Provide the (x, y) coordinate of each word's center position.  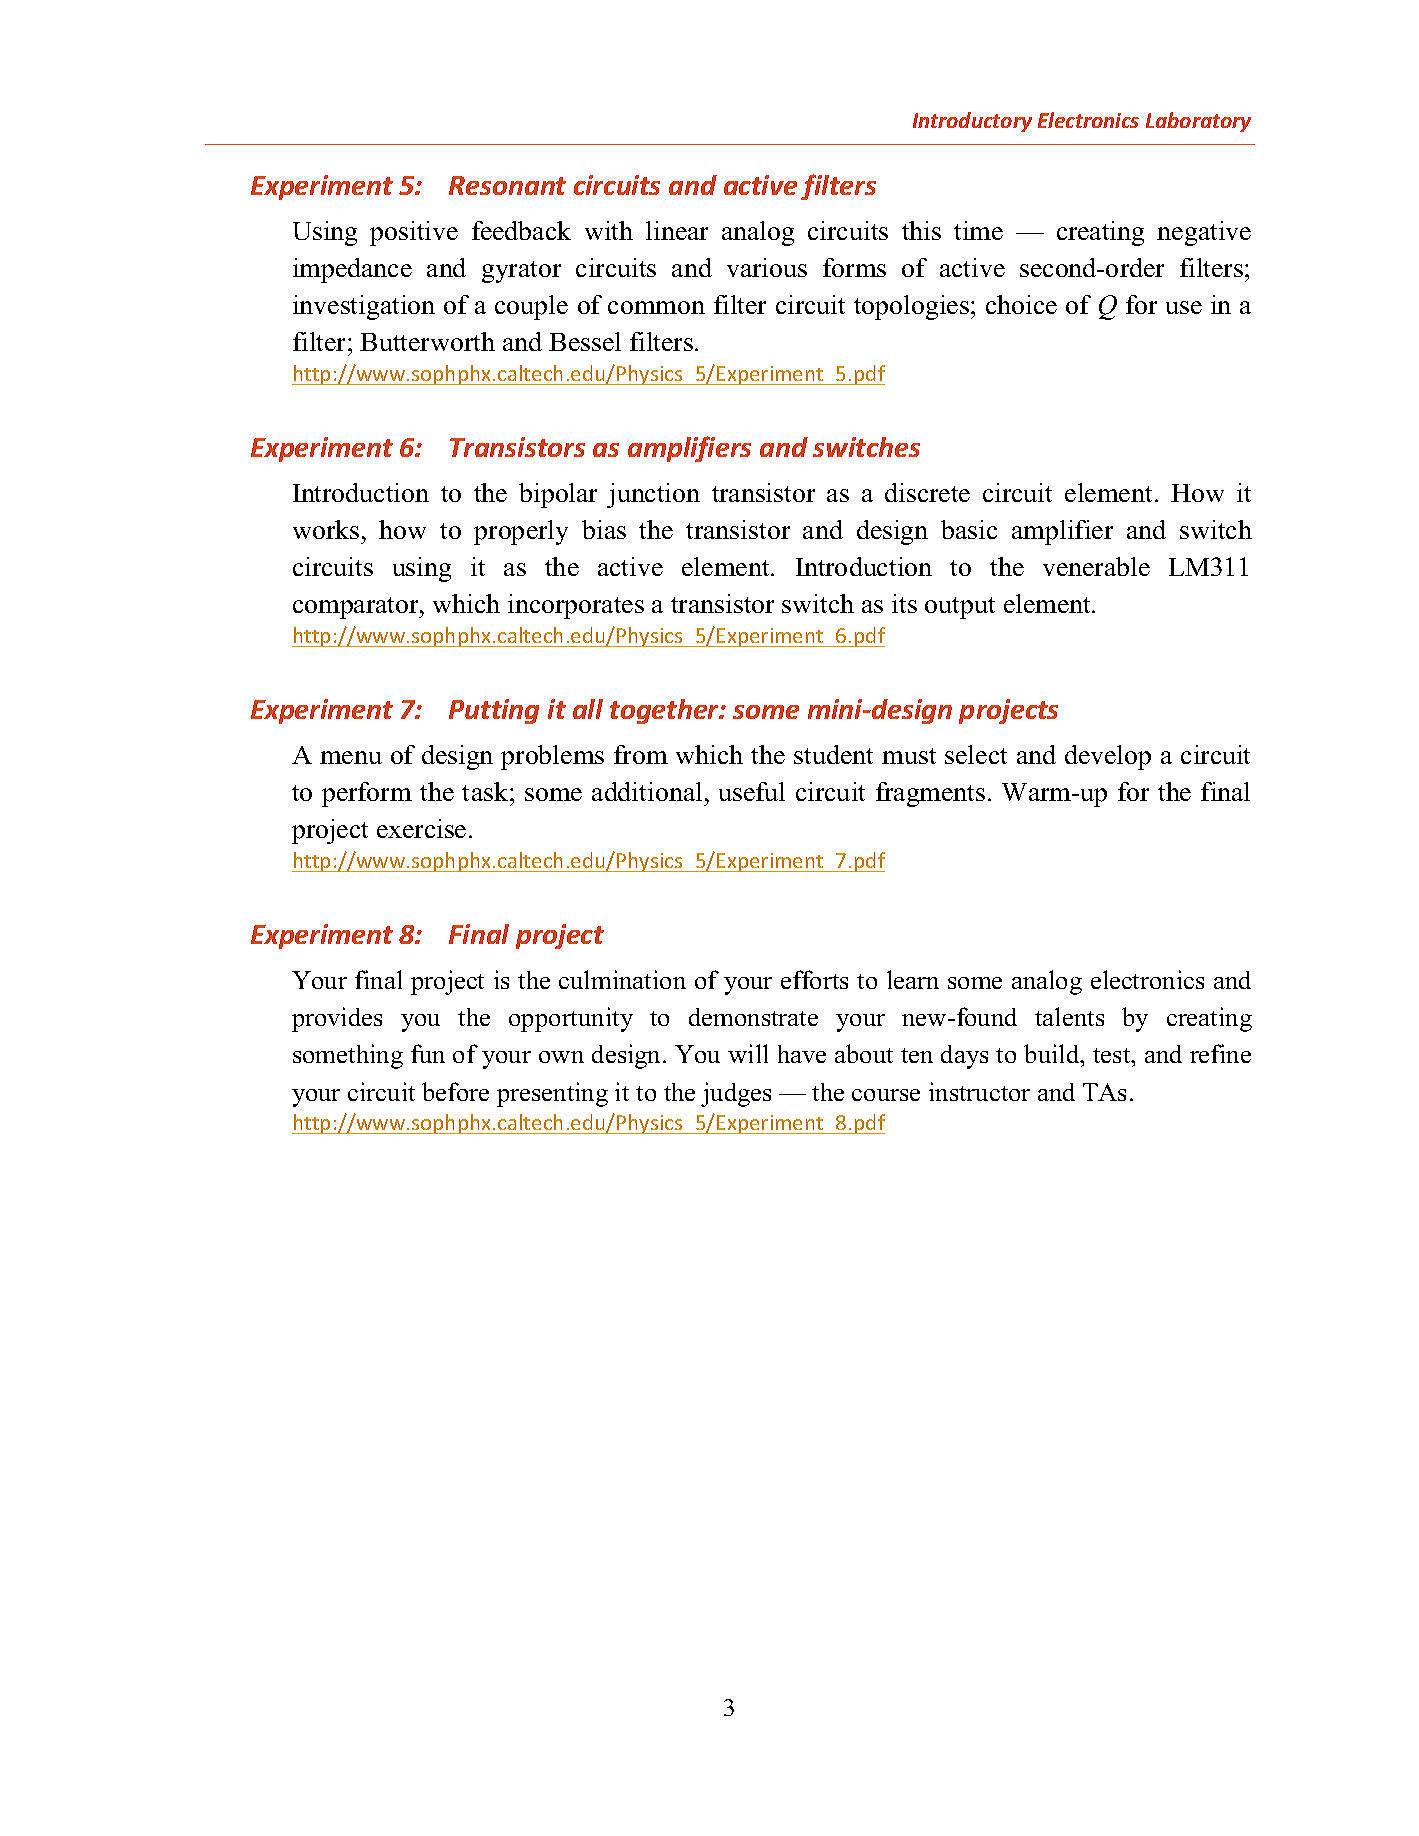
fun (428, 1053)
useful (752, 791)
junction (653, 495)
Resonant (507, 185)
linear (677, 230)
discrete (927, 492)
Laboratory (1198, 122)
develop (1108, 757)
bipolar (558, 495)
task (486, 791)
